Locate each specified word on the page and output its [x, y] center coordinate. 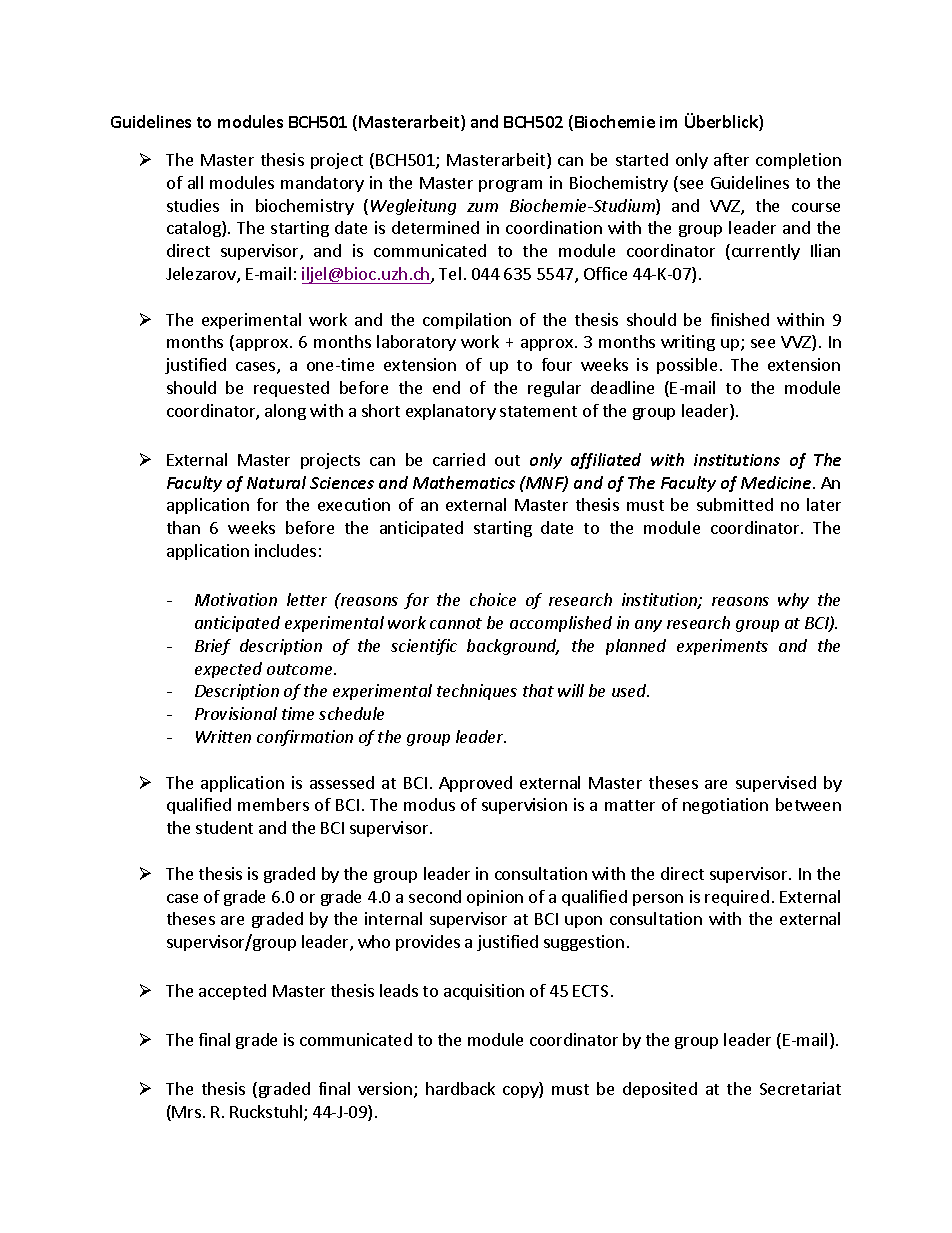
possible [687, 366]
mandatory [322, 184]
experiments [722, 647]
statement [538, 411]
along [285, 412]
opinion [495, 898]
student [224, 827]
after [731, 159]
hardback [460, 1088]
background [513, 647]
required [737, 898]
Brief [213, 647]
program [510, 186]
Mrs [186, 1112]
